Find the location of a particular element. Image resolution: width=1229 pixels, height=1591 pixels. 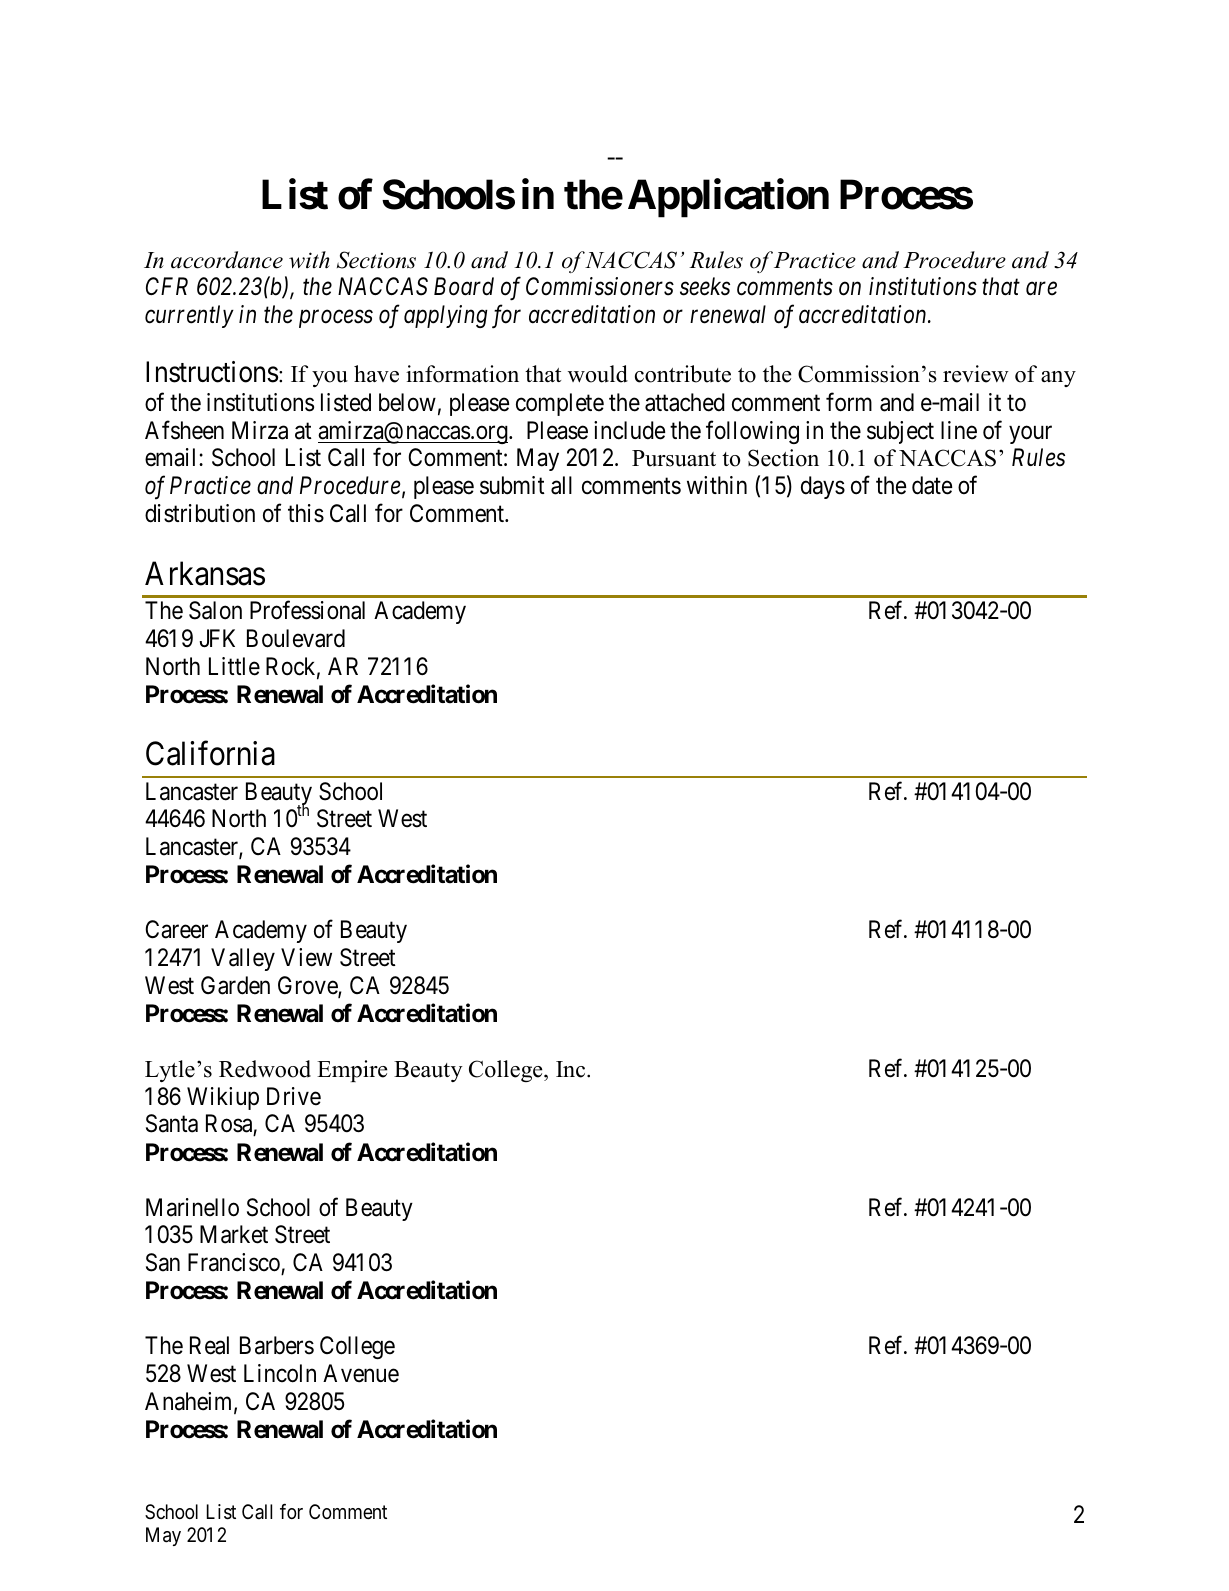

Barbers is located at coordinates (277, 1345).
